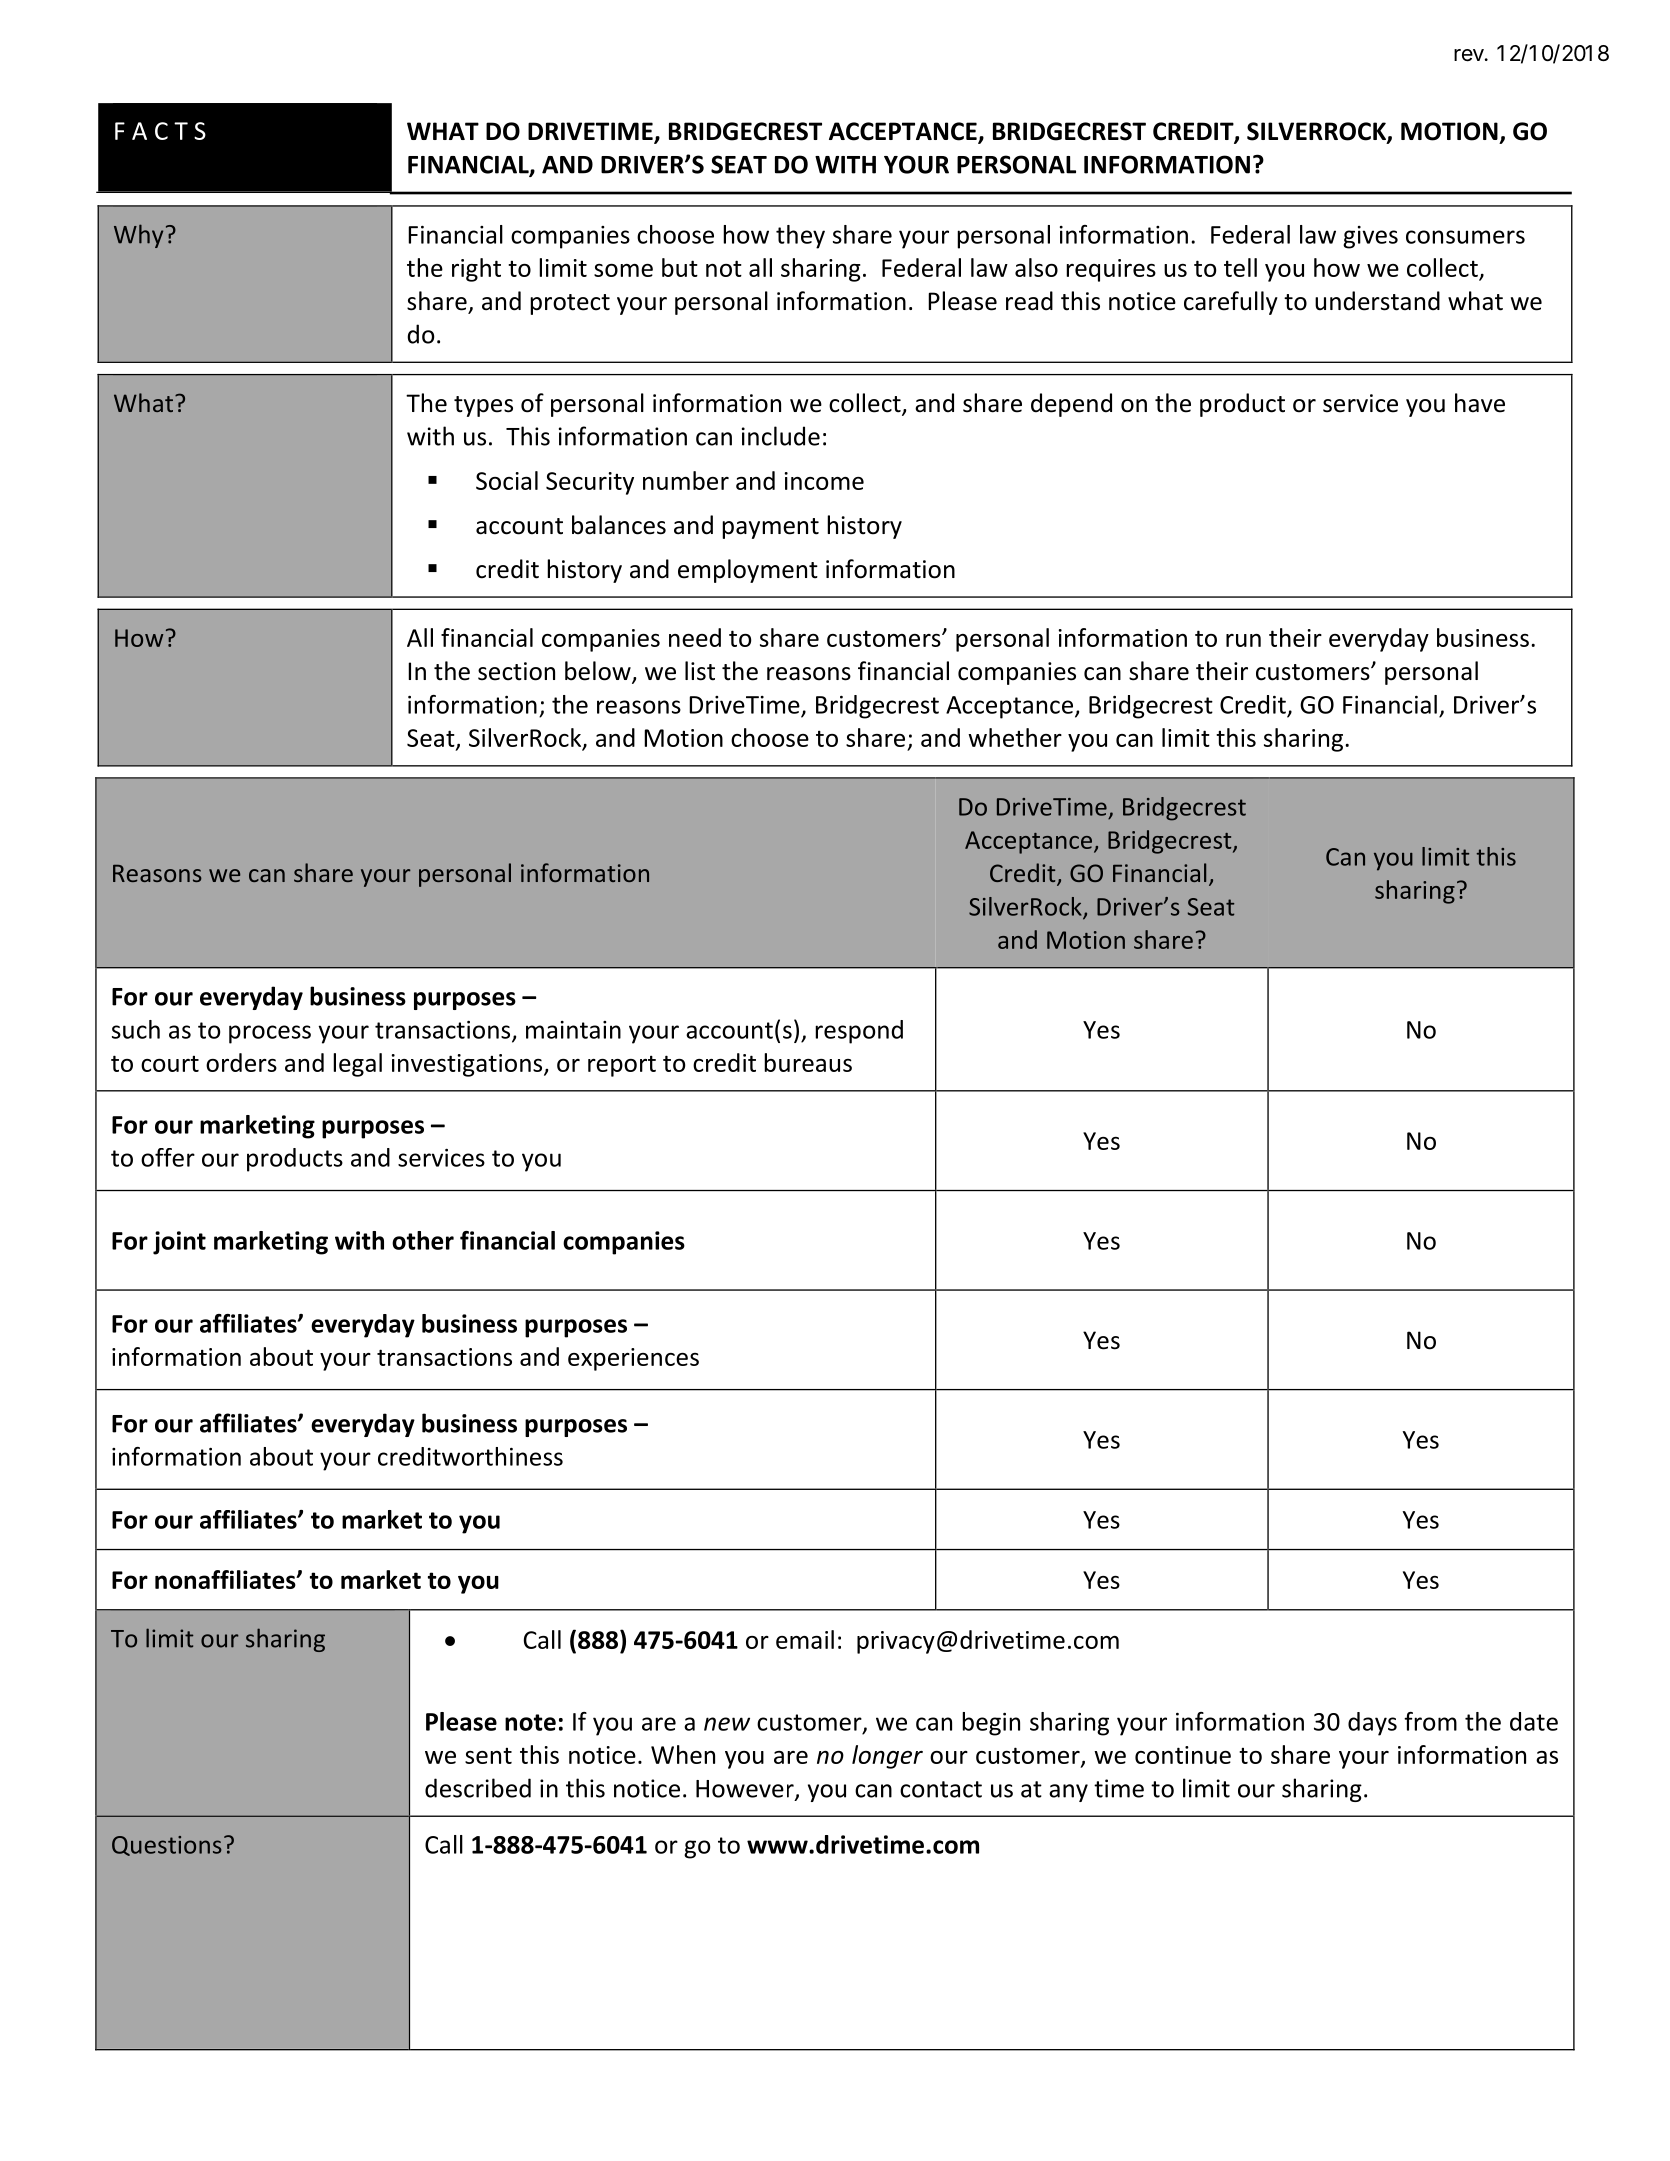  Describe the element at coordinates (1377, 301) in the screenshot. I see `understand` at that location.
